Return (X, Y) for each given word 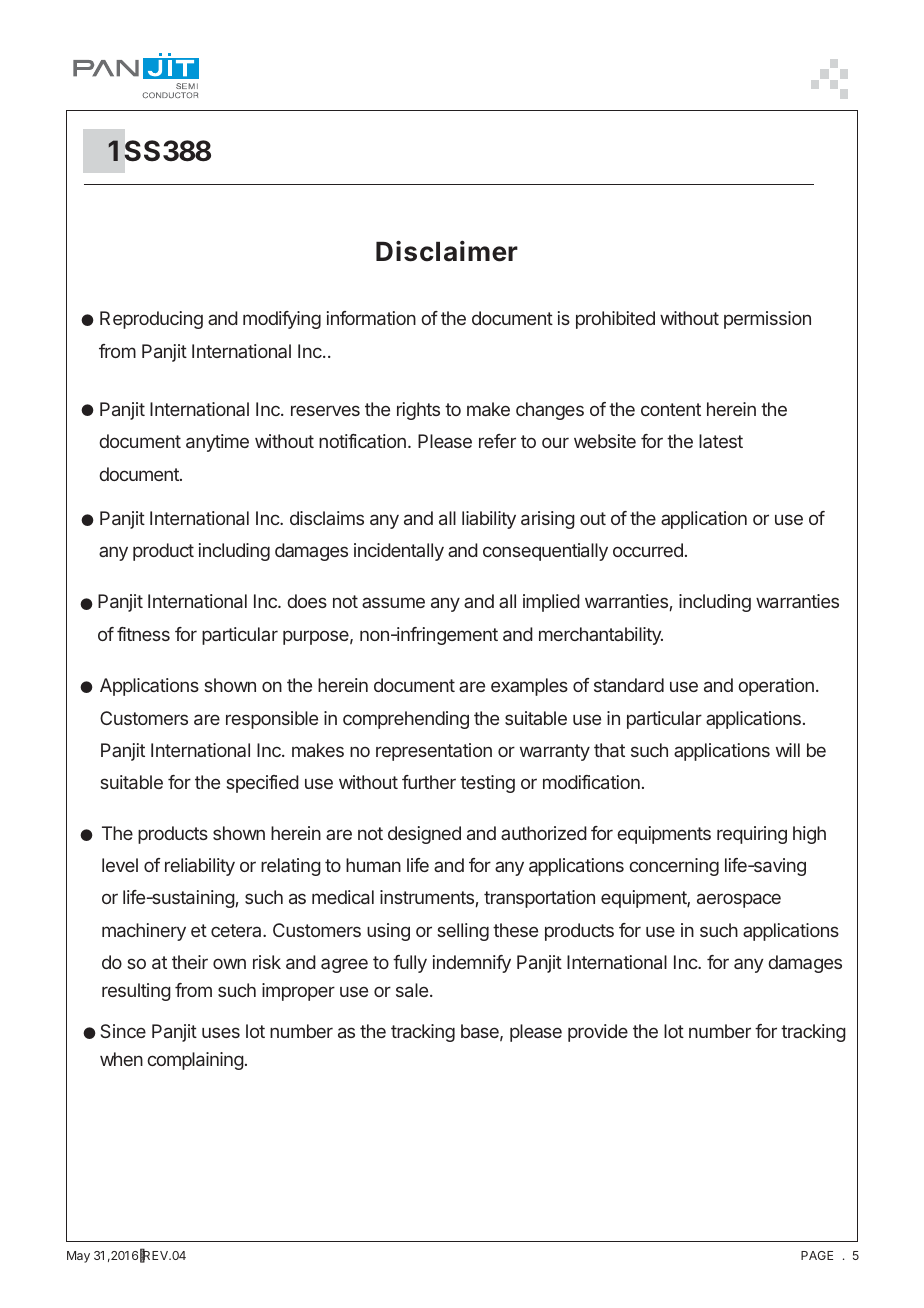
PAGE (817, 1255)
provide (598, 1033)
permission (767, 320)
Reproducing (151, 320)
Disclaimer (447, 251)
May (78, 1257)
